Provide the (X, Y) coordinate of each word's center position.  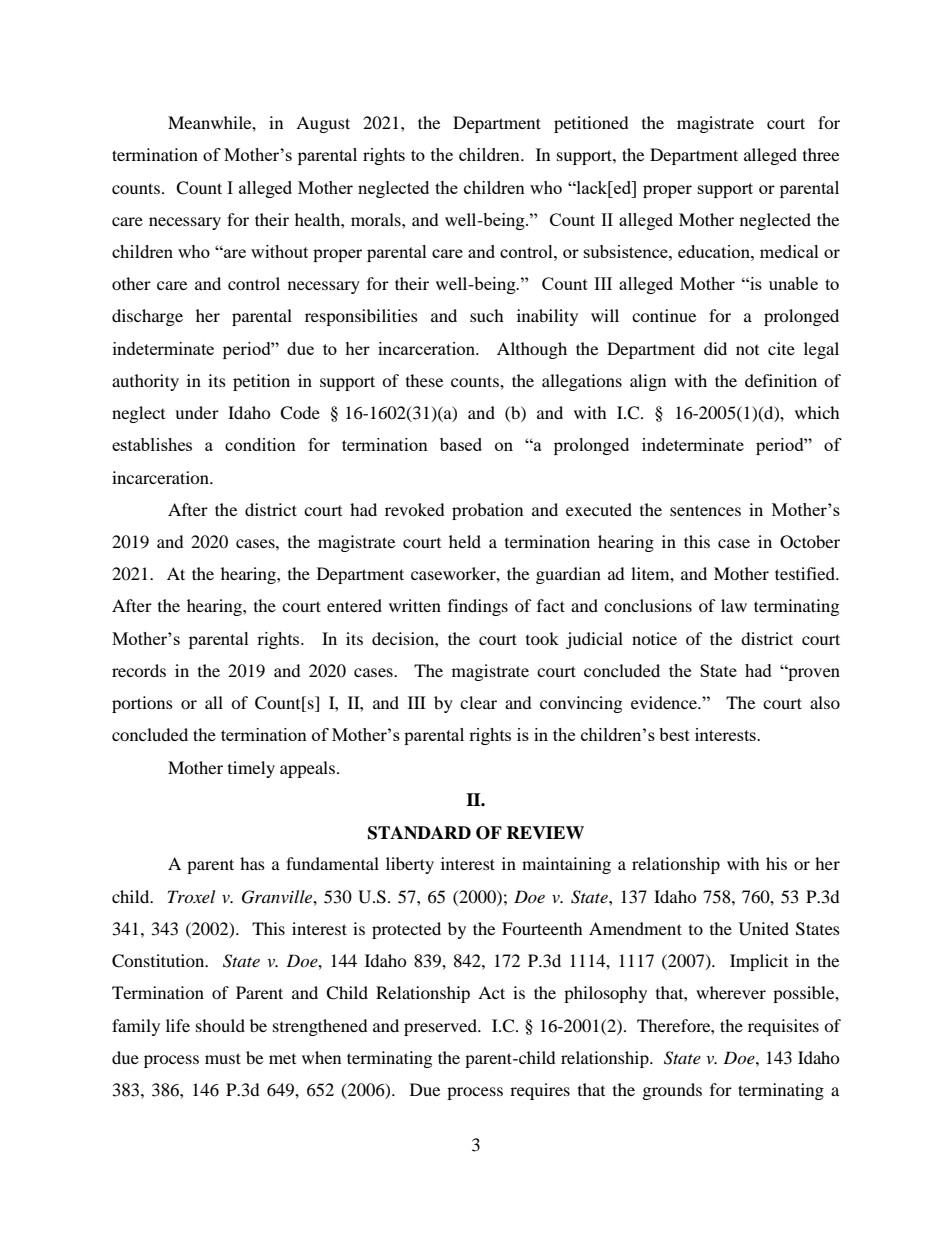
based (461, 444)
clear (478, 702)
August (323, 124)
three (821, 154)
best (674, 734)
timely (251, 769)
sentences (705, 510)
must (223, 1058)
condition (260, 444)
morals (377, 219)
